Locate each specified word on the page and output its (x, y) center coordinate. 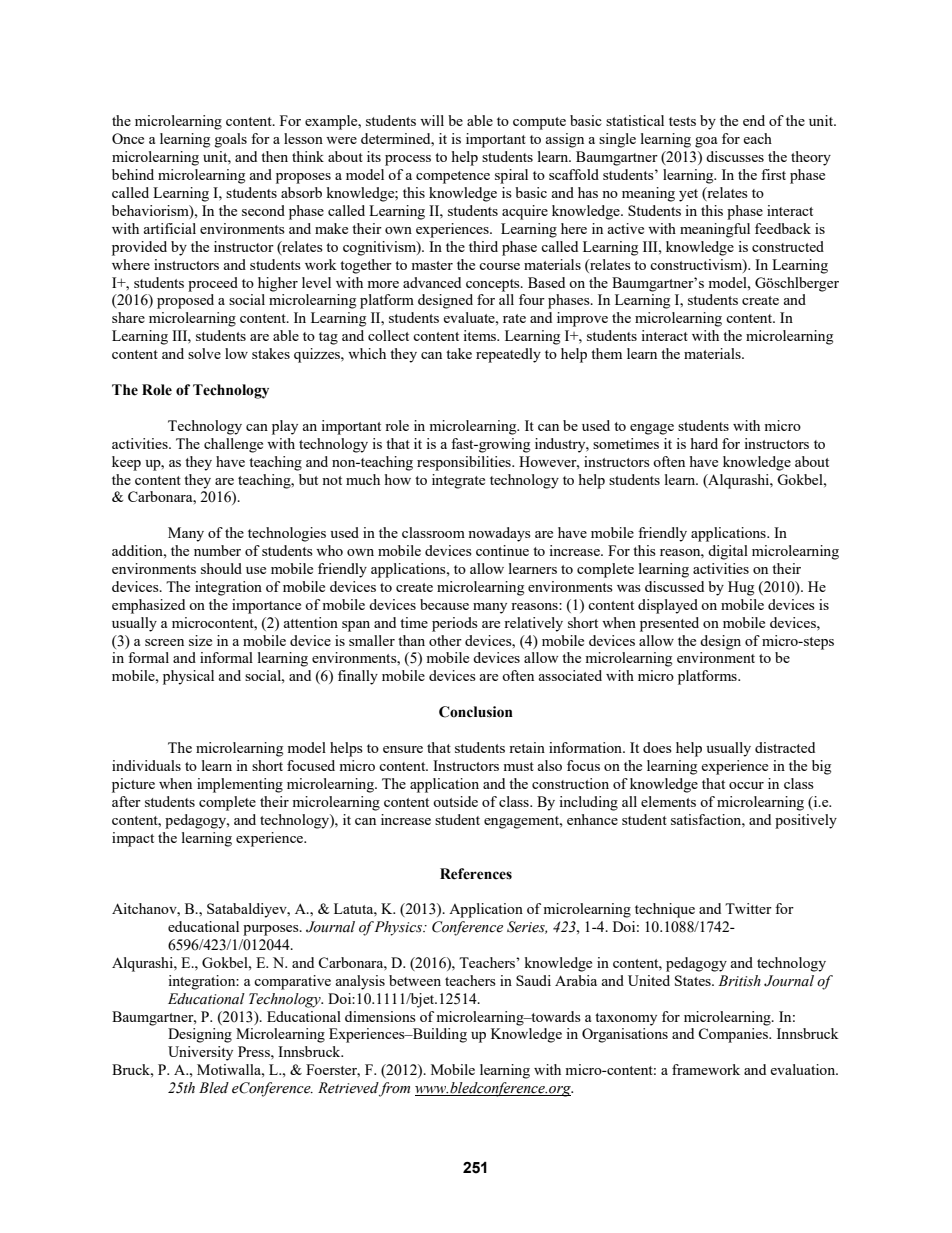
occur (746, 785)
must (518, 766)
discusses (735, 156)
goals (231, 140)
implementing (240, 785)
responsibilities (465, 463)
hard (704, 443)
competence (453, 177)
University (200, 1053)
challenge (233, 445)
